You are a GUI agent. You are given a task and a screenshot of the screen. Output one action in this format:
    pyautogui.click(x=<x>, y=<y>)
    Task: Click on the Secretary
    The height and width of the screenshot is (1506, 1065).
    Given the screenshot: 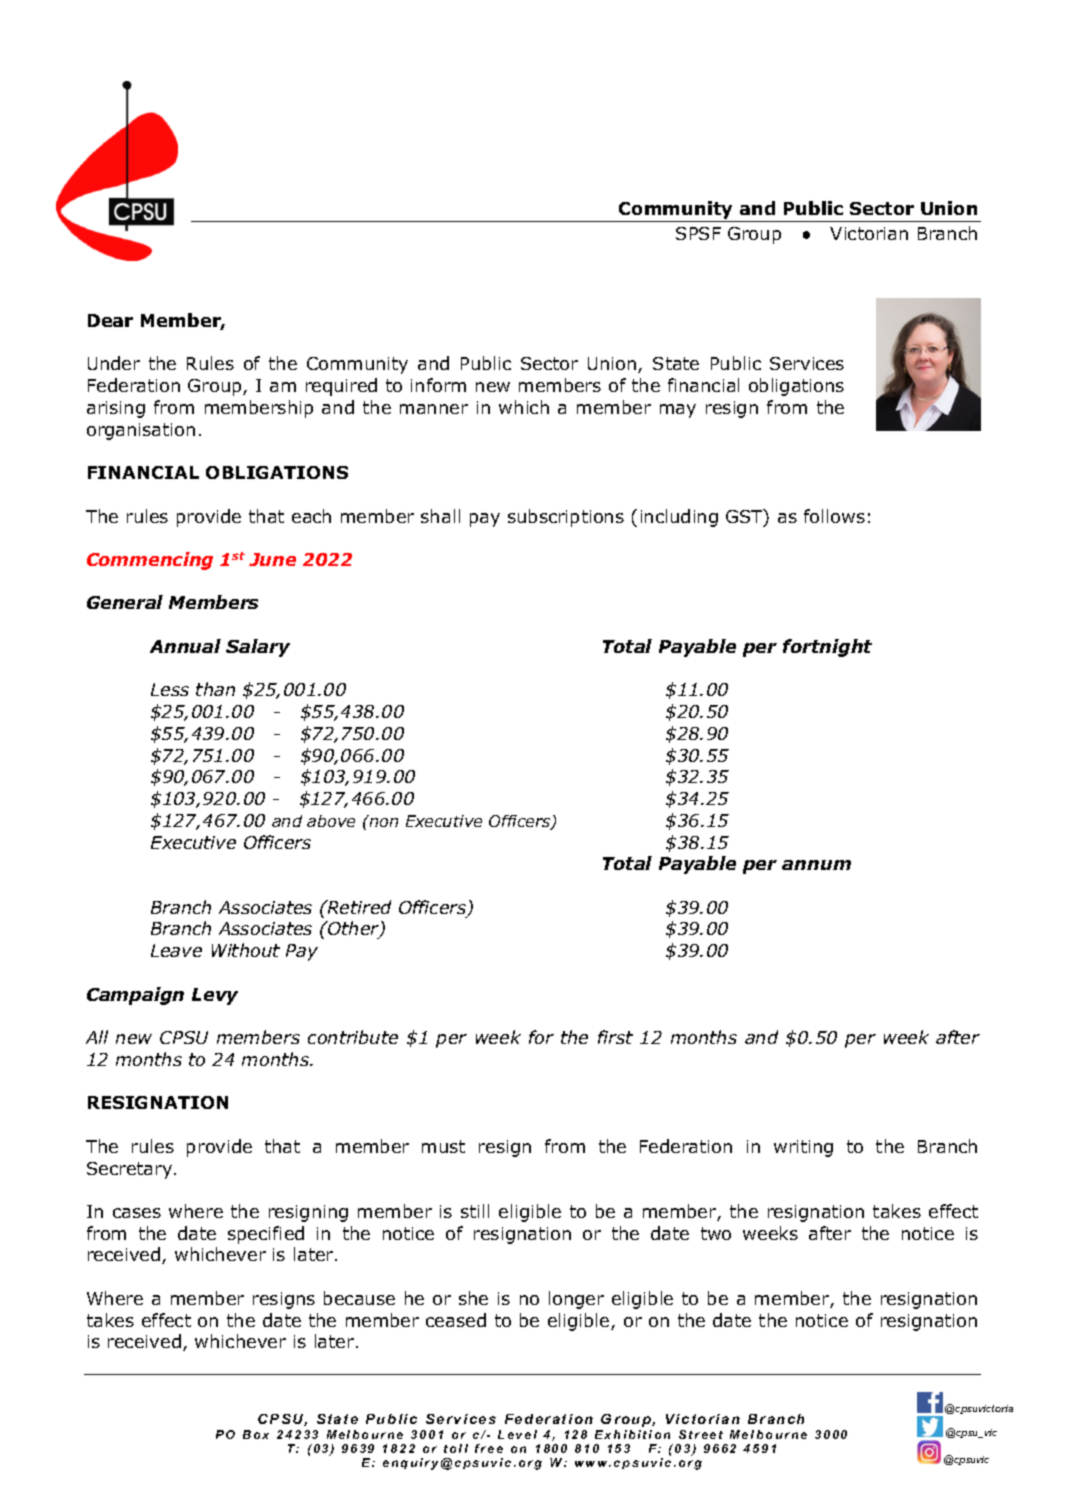 What is the action you would take?
    pyautogui.click(x=131, y=1170)
